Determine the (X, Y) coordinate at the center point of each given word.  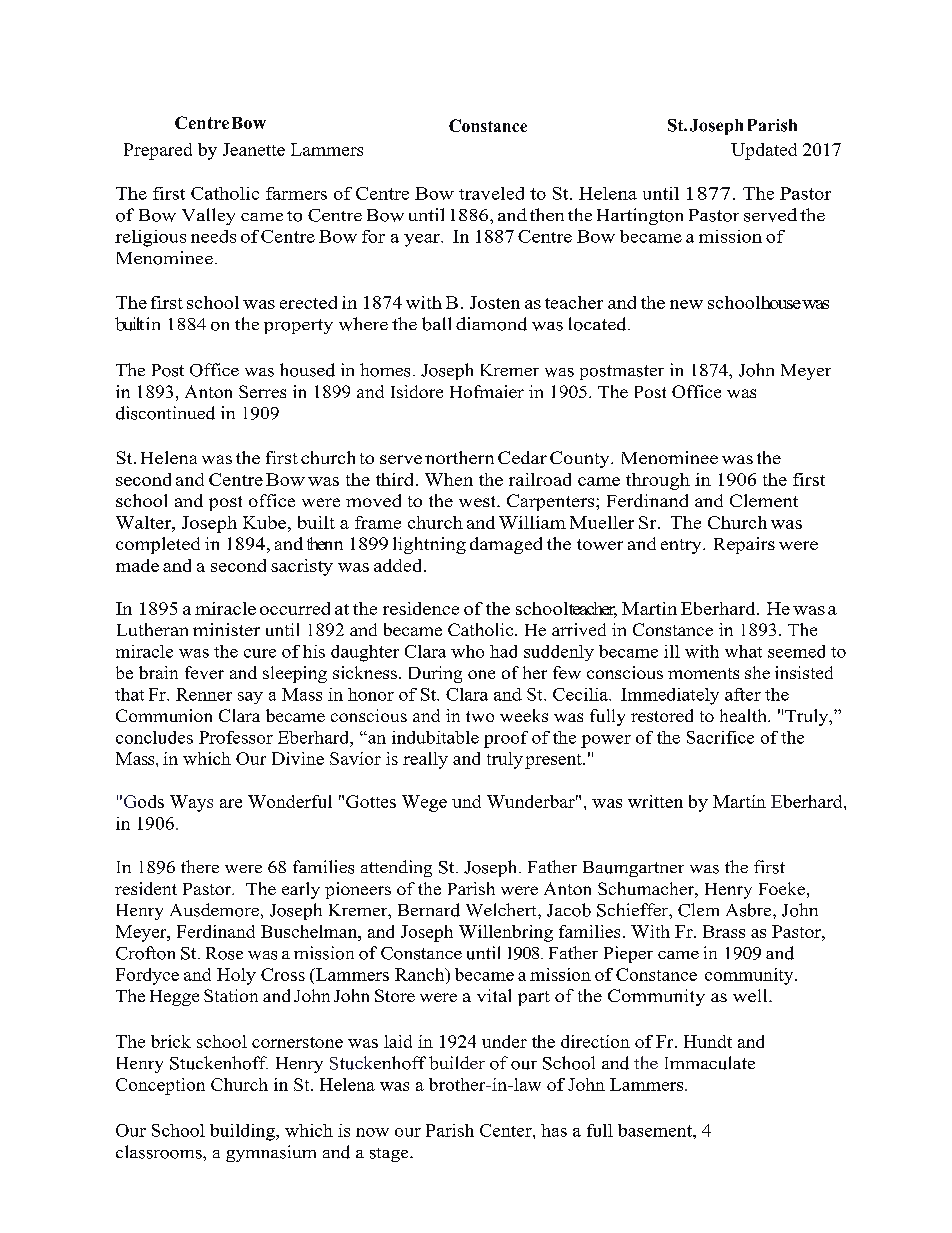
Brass (724, 931)
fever (204, 672)
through (658, 481)
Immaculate (710, 1063)
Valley (208, 216)
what (743, 651)
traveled (491, 193)
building (243, 1132)
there (200, 866)
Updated (764, 151)
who (467, 651)
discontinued (165, 413)
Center (507, 1130)
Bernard (429, 910)
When (449, 479)
